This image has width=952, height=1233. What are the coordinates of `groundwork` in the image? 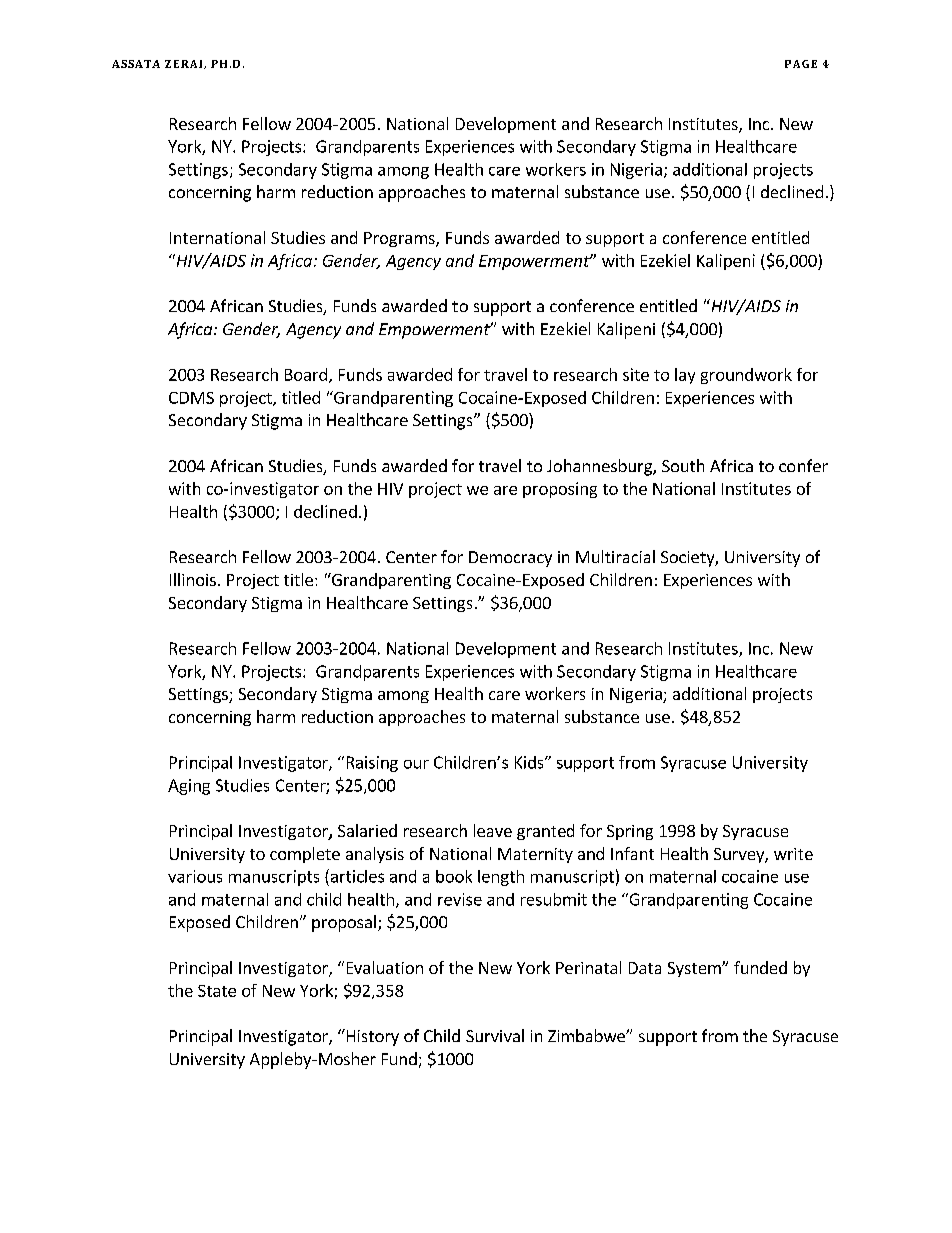 It's located at (746, 376).
